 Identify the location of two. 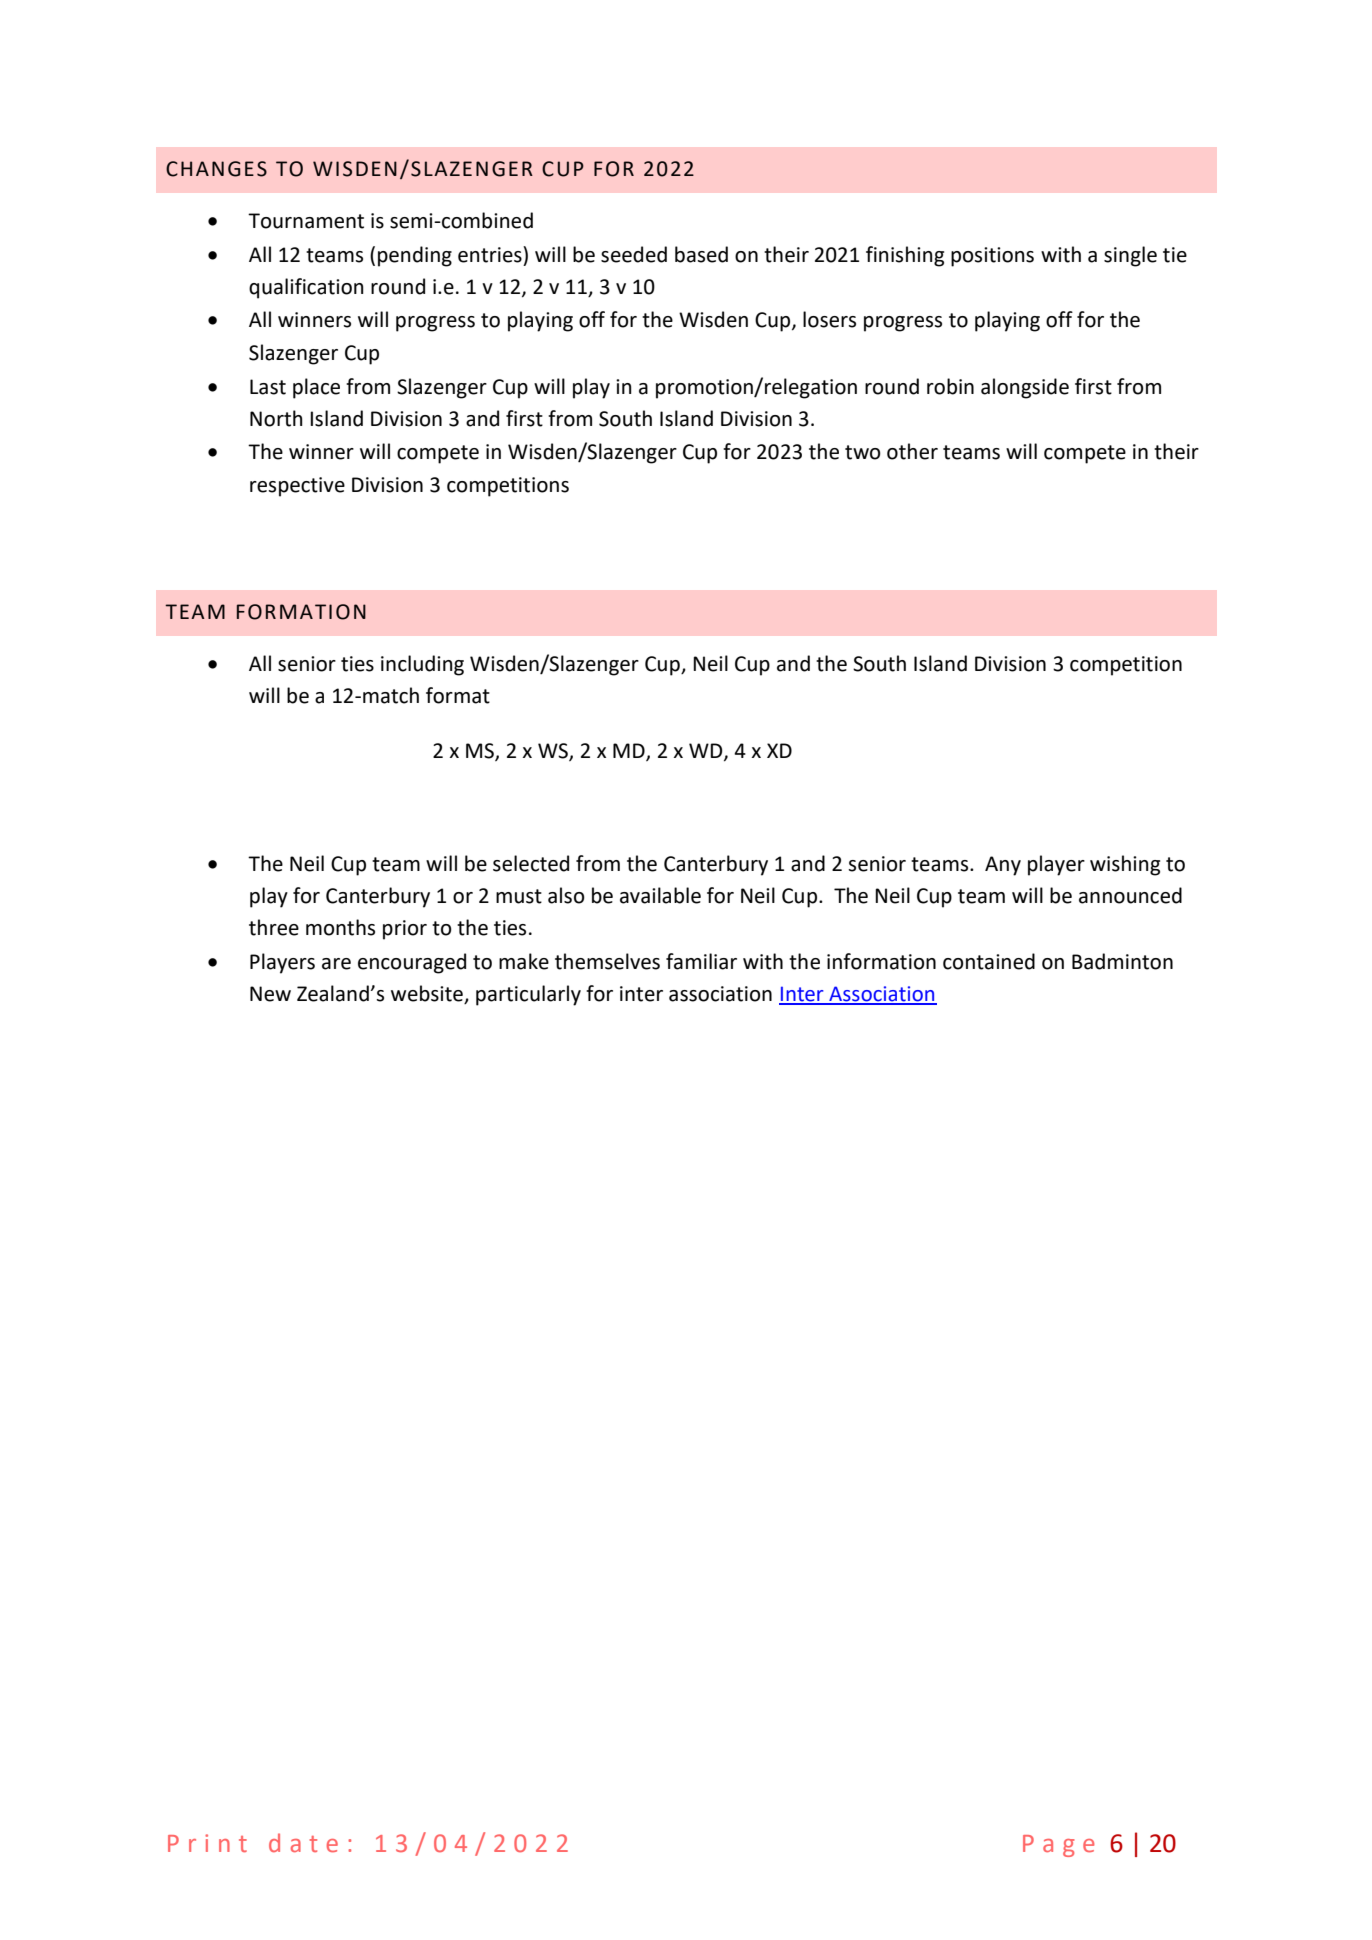
(863, 452).
